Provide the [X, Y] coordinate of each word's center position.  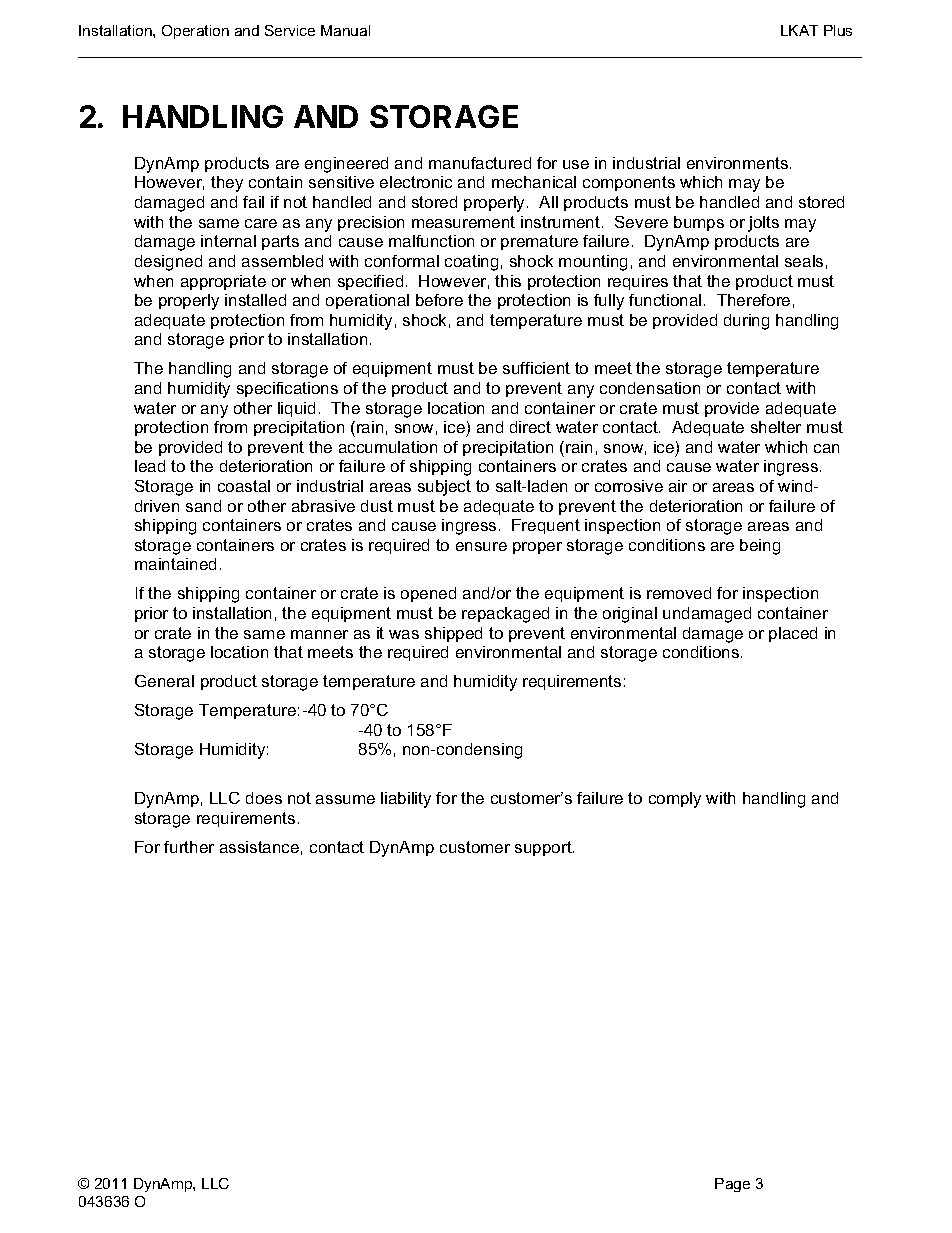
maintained [175, 564]
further [189, 847]
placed [793, 634]
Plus [838, 30]
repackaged [505, 615]
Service [290, 30]
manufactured [480, 163]
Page [732, 1185]
